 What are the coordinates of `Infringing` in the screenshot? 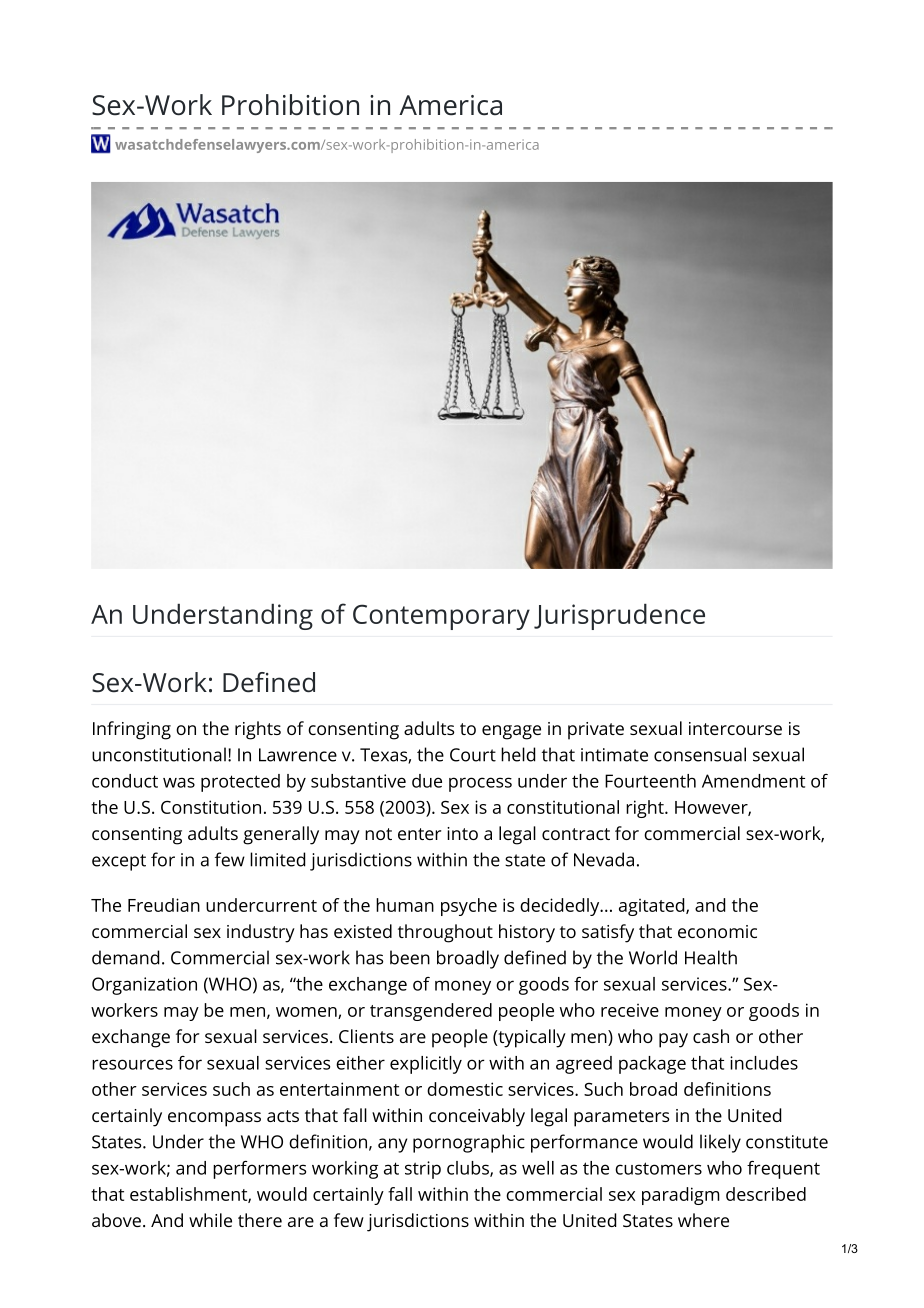 It's located at (132, 730).
